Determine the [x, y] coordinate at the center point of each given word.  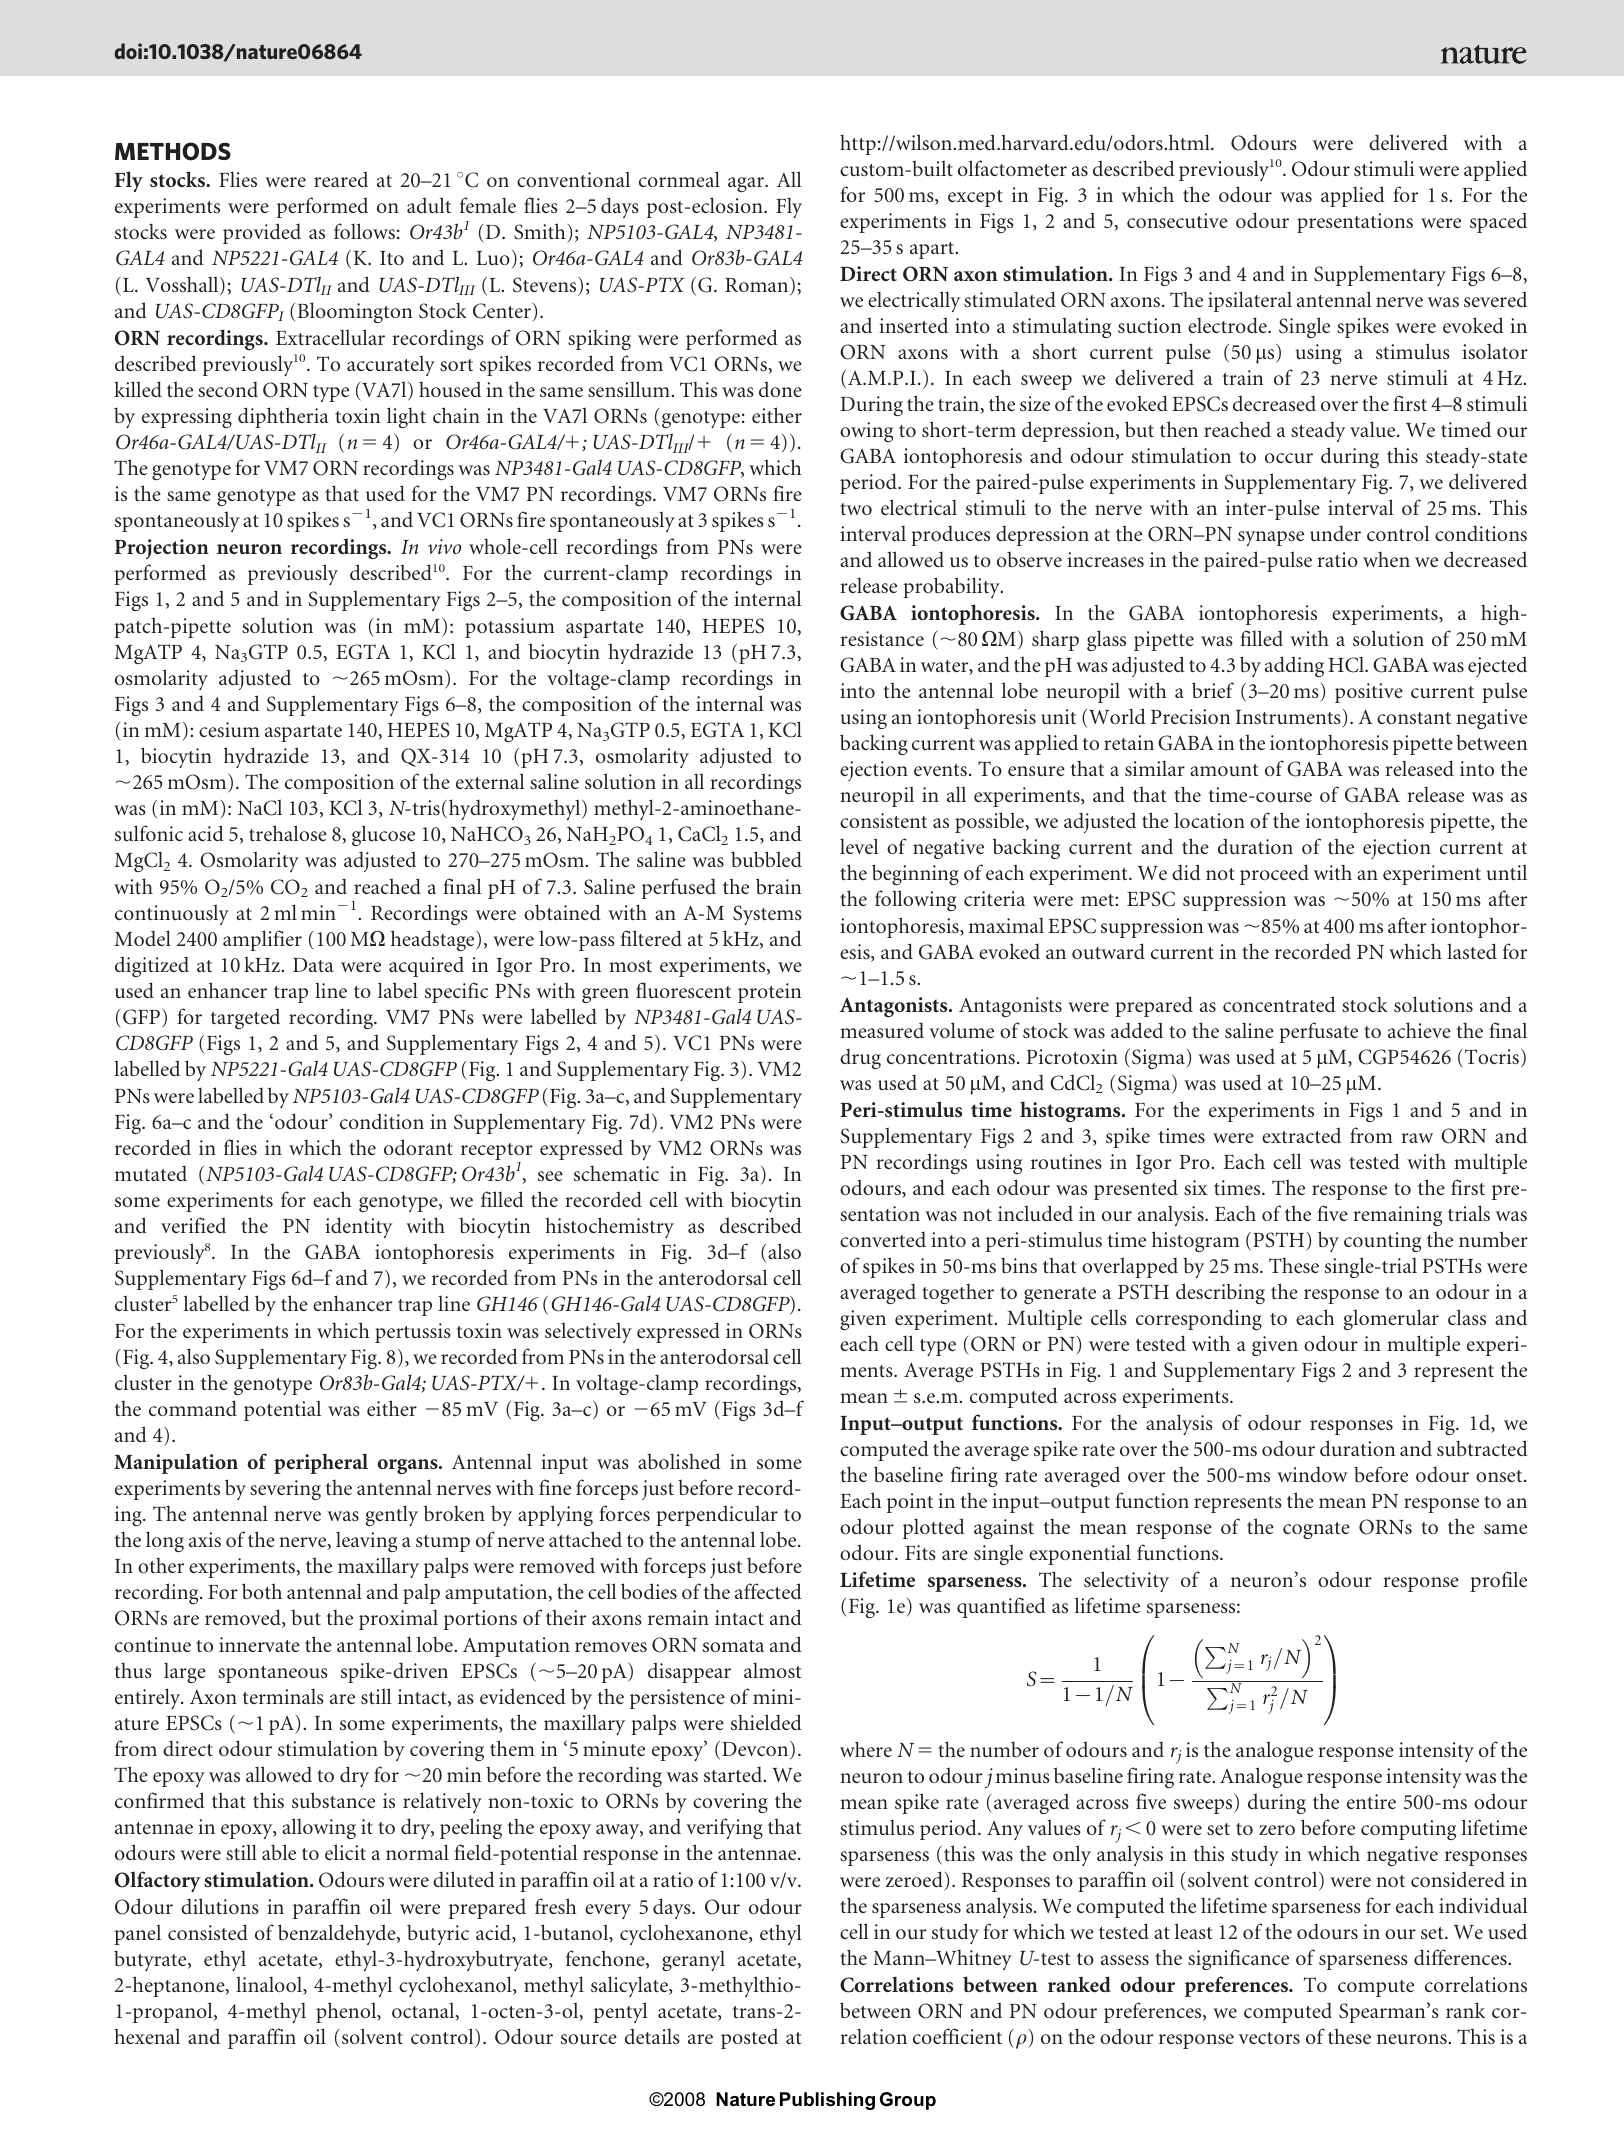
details [652, 2036]
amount [1224, 770]
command [193, 1408]
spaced [1498, 222]
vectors [1269, 2038]
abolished [679, 1461]
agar [747, 184]
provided [262, 233]
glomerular [1391, 1319]
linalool [270, 1985]
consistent [883, 820]
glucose [383, 835]
